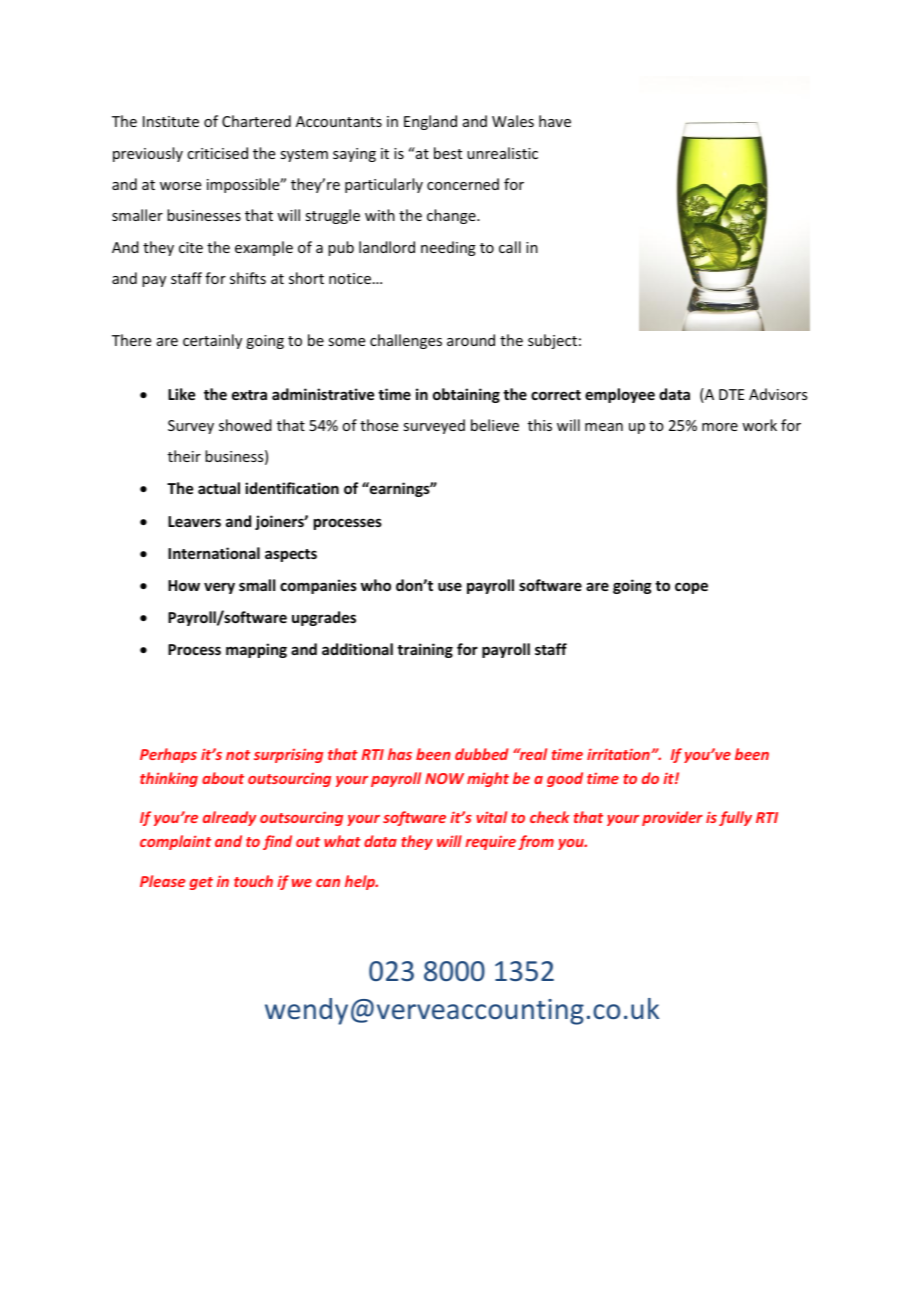  What do you see at coordinates (720, 427) in the screenshot?
I see `more` at bounding box center [720, 427].
